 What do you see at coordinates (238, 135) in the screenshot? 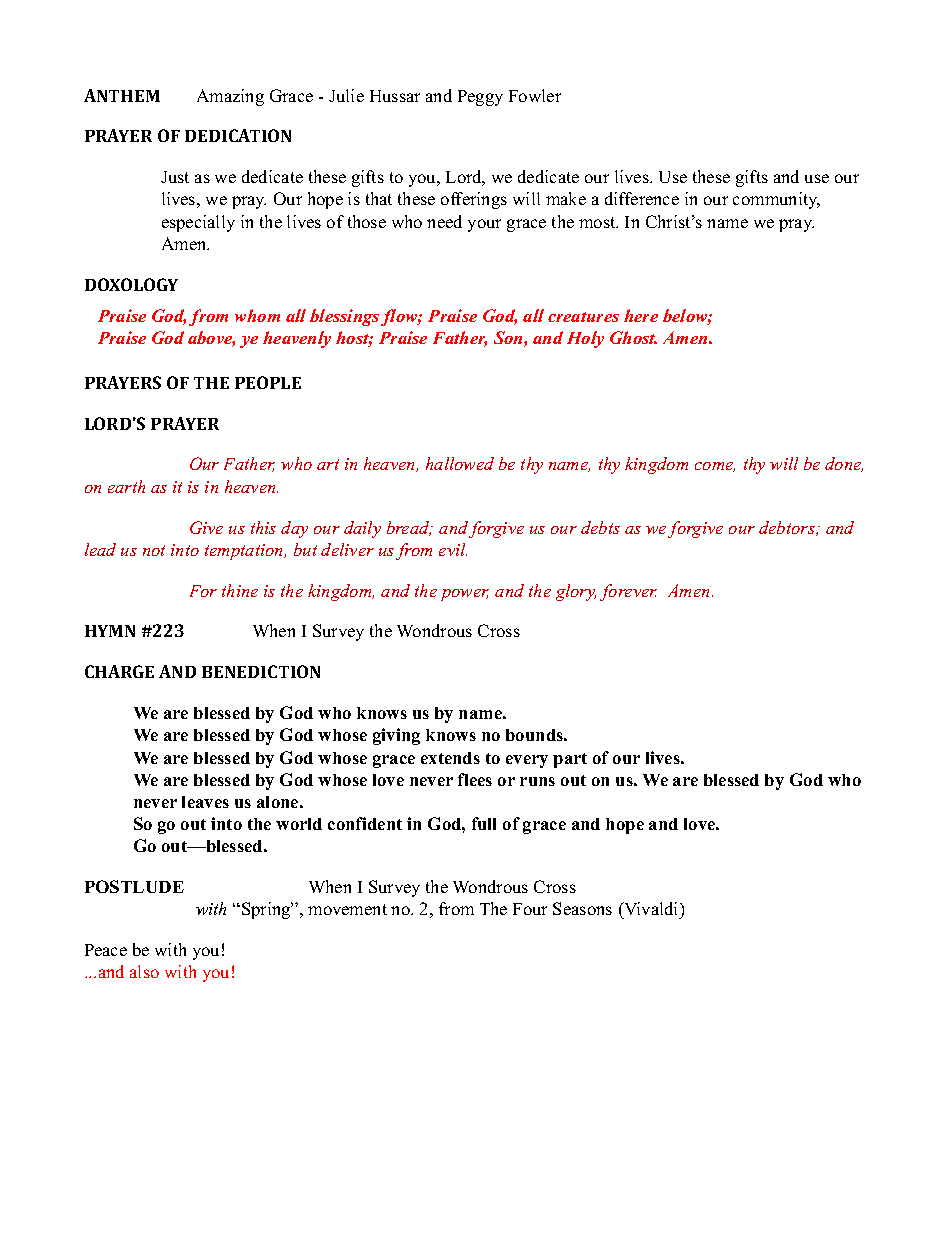
I see `DEDICATION` at bounding box center [238, 135].
